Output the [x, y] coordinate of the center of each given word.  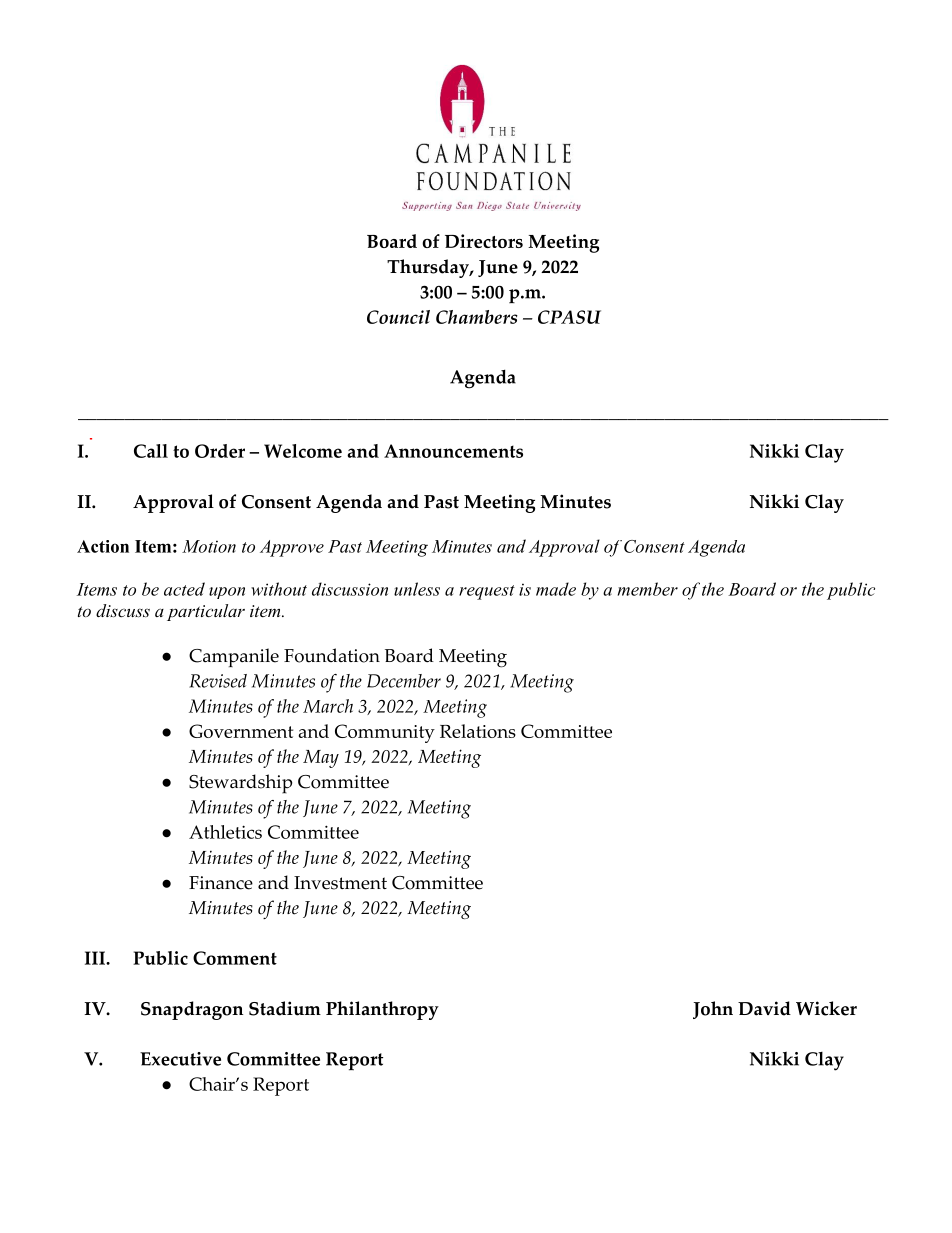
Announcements [453, 451]
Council [398, 317]
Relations [478, 731]
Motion [209, 546]
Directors [484, 241]
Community [385, 733]
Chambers [477, 317]
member [648, 589]
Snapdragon [192, 1010]
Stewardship [240, 784]
